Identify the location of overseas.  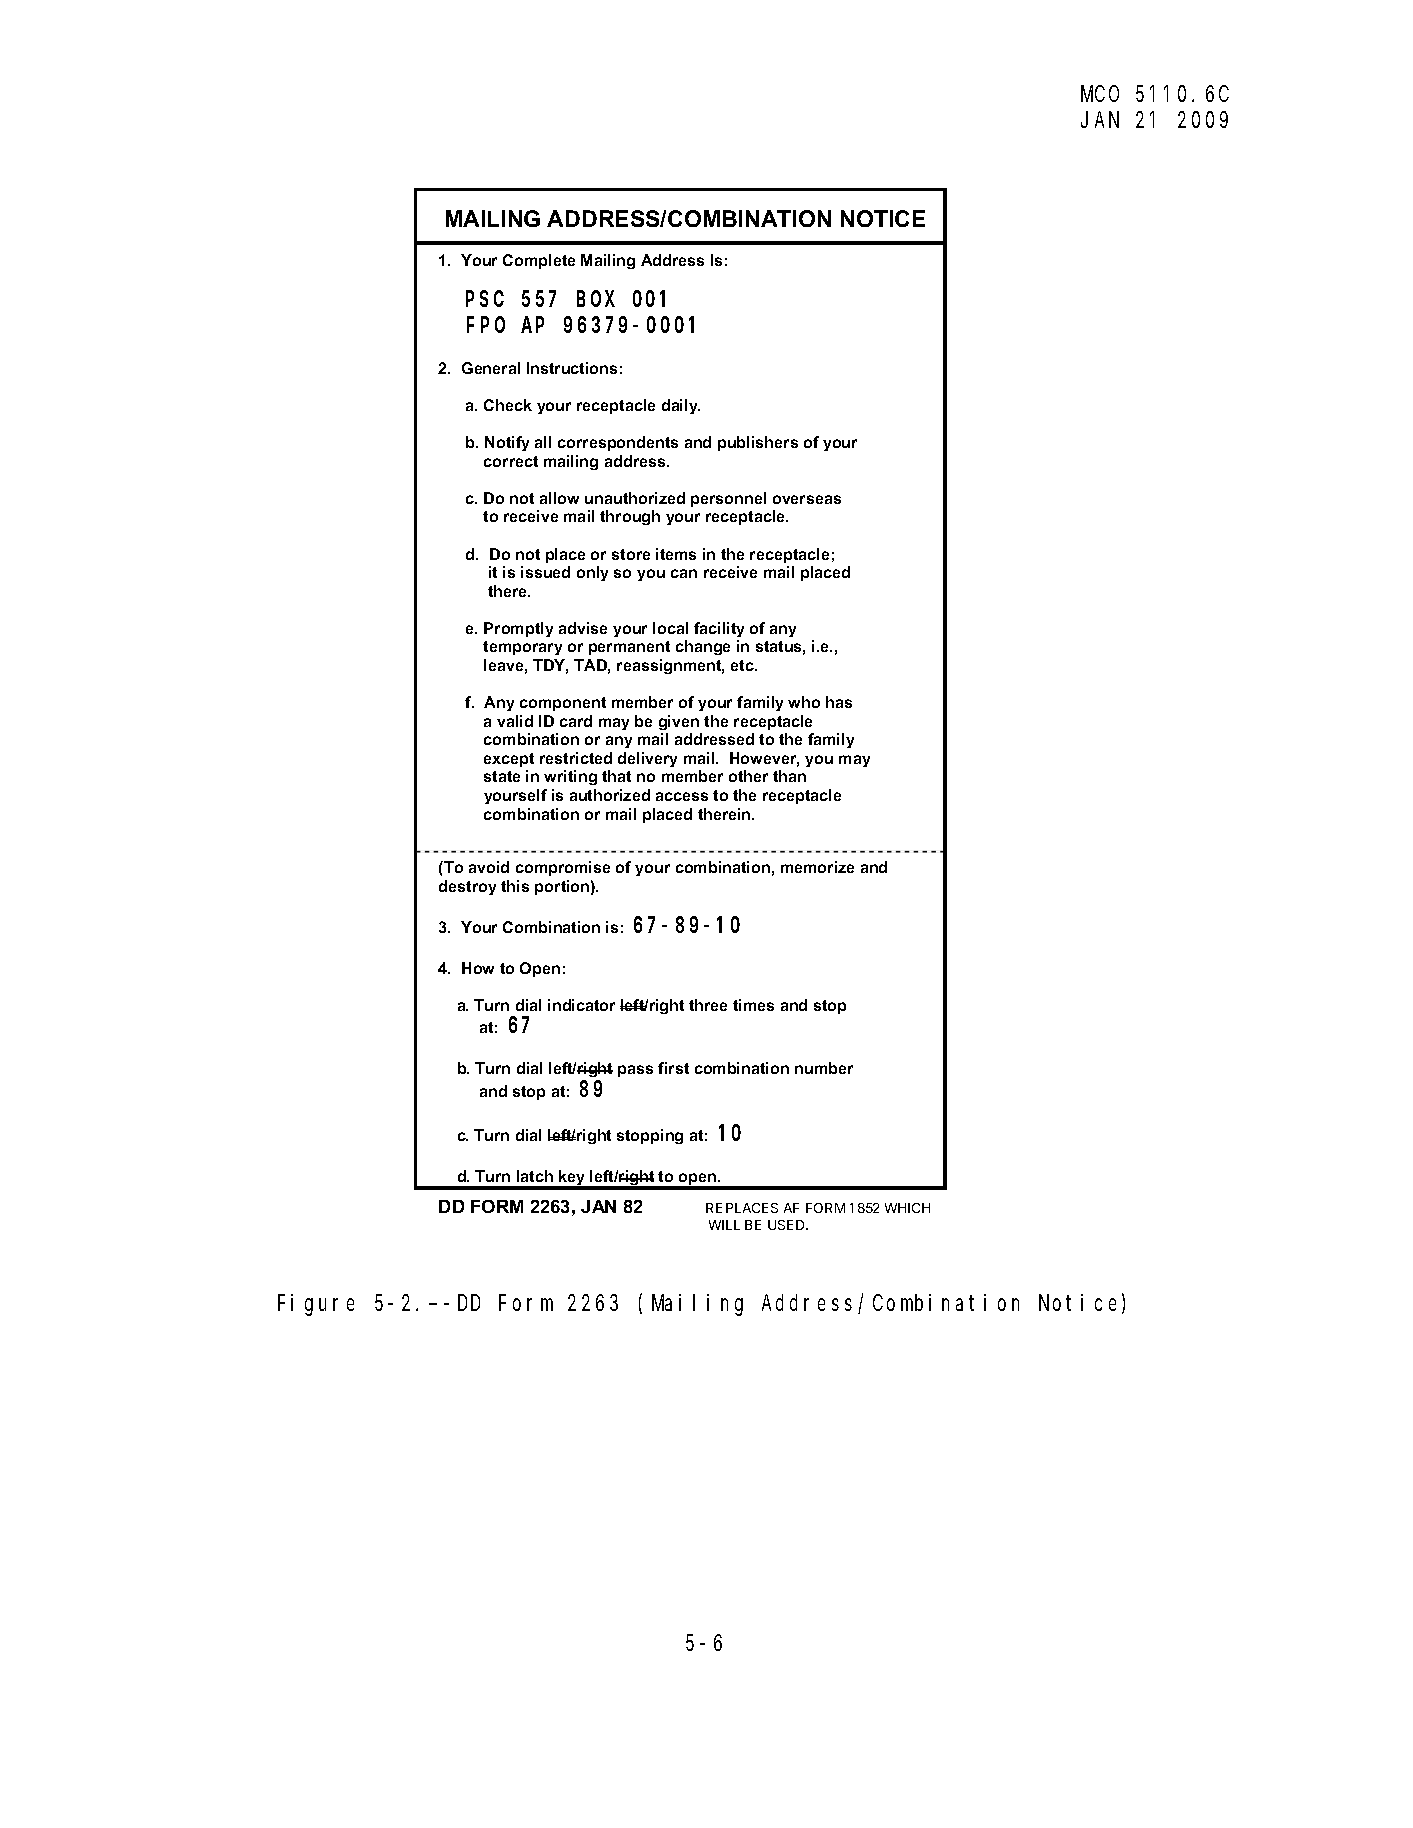
(807, 499).
